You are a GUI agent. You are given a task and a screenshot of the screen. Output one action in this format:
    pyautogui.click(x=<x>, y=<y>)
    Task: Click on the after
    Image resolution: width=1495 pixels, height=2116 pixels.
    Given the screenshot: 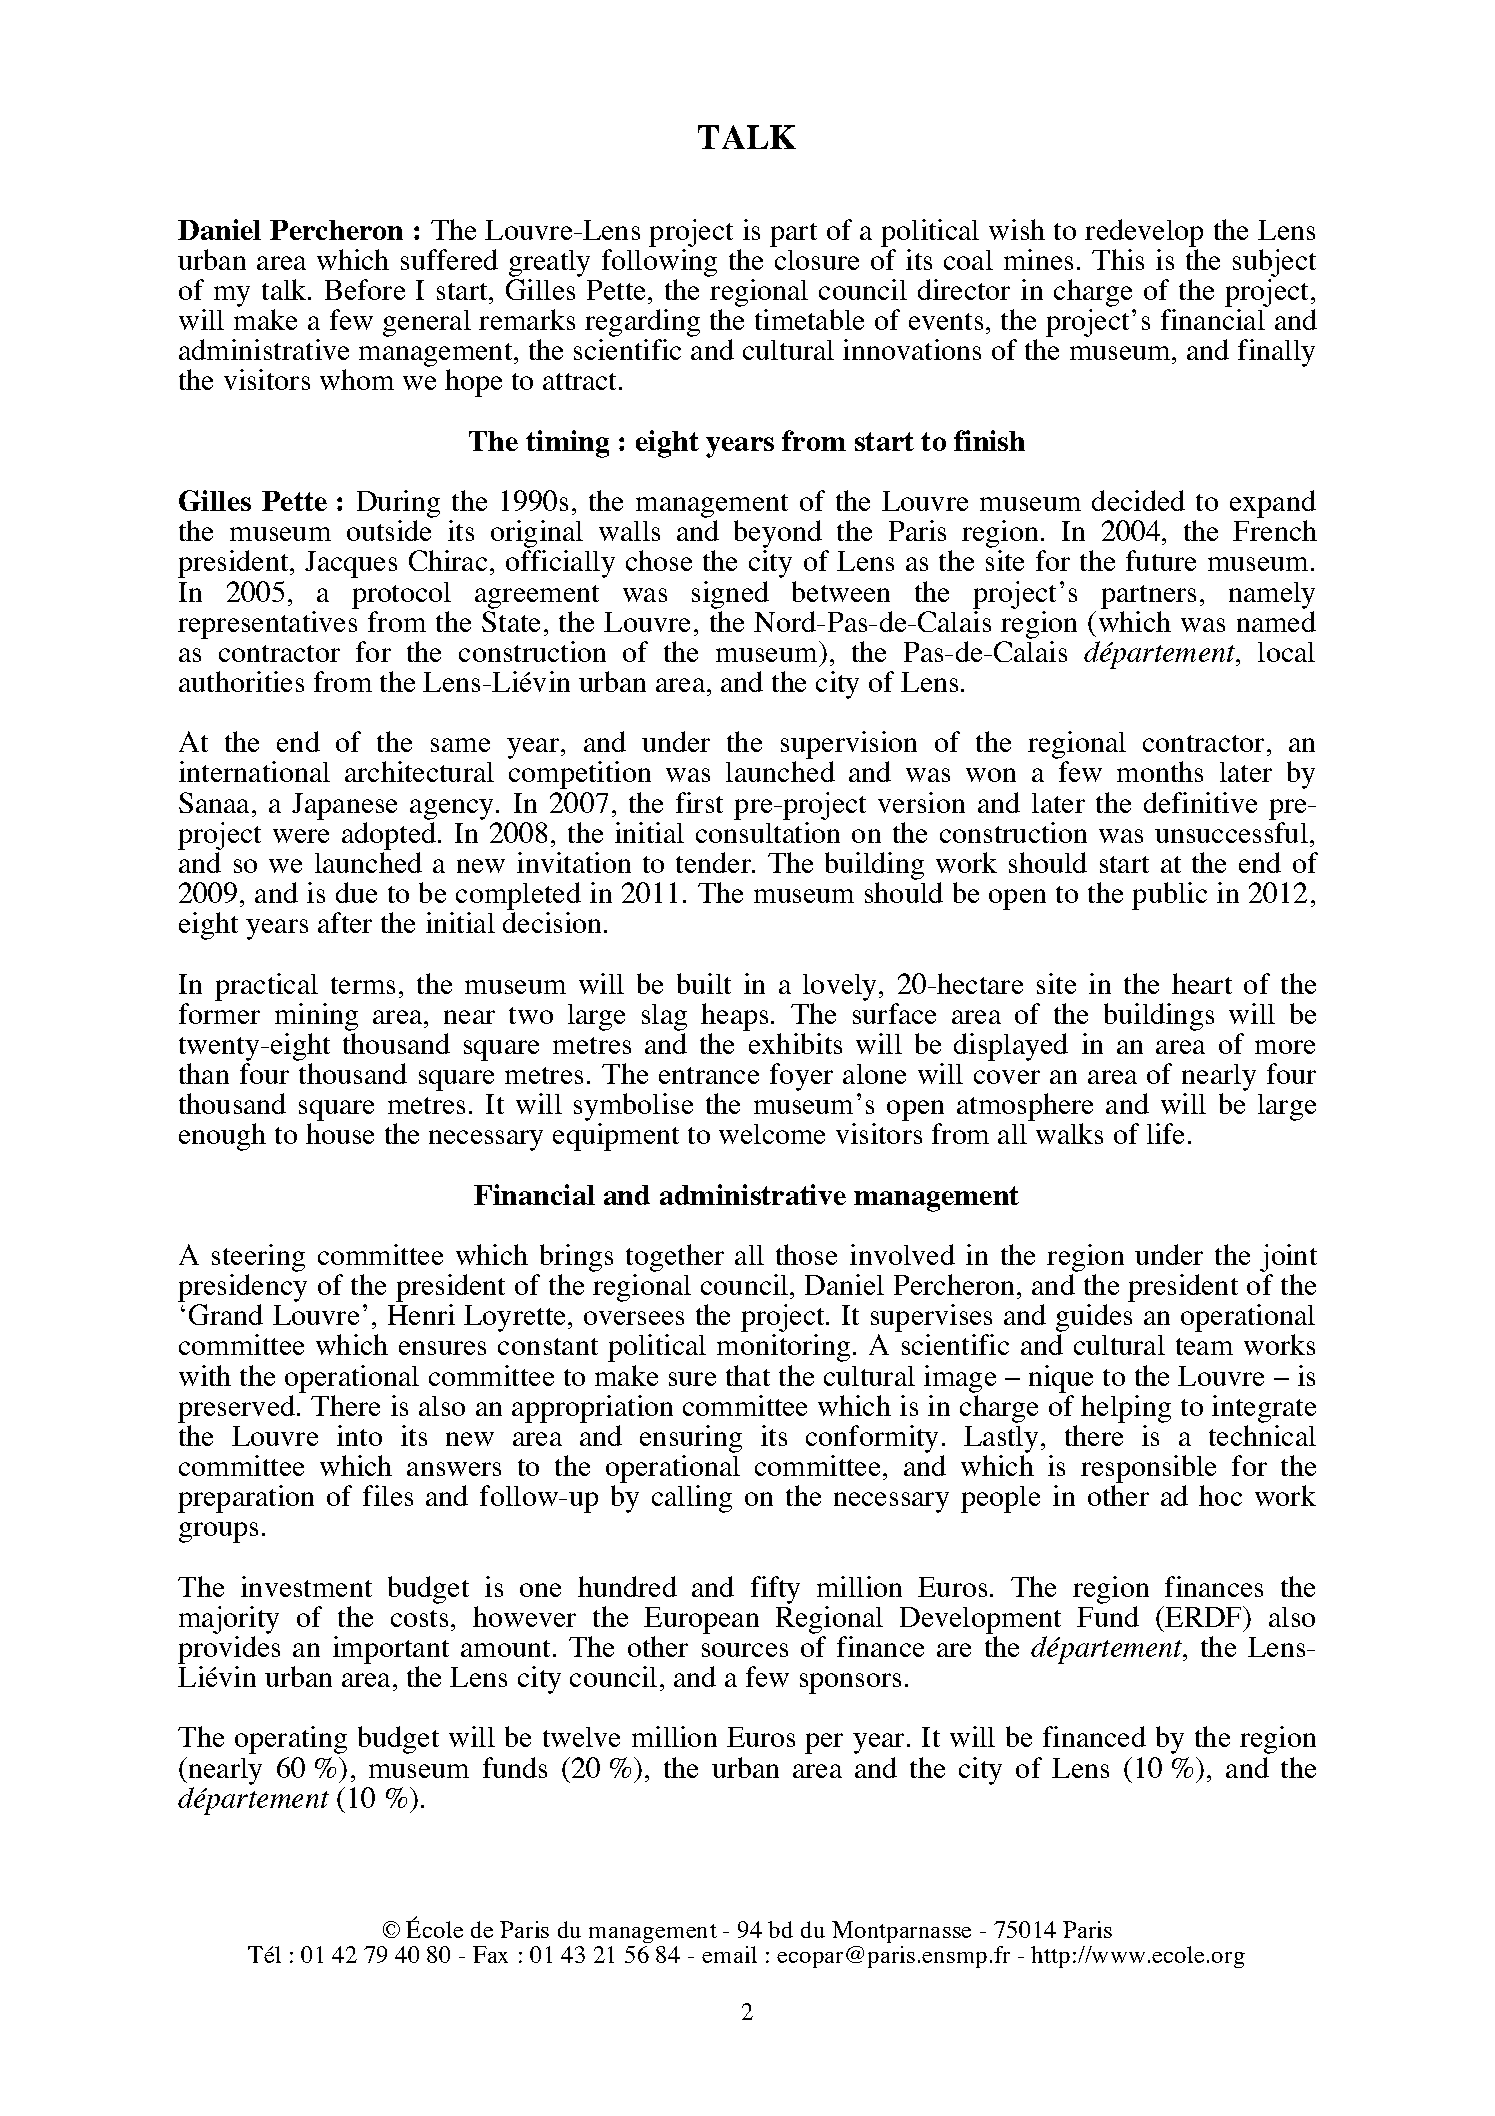 What is the action you would take?
    pyautogui.click(x=345, y=922)
